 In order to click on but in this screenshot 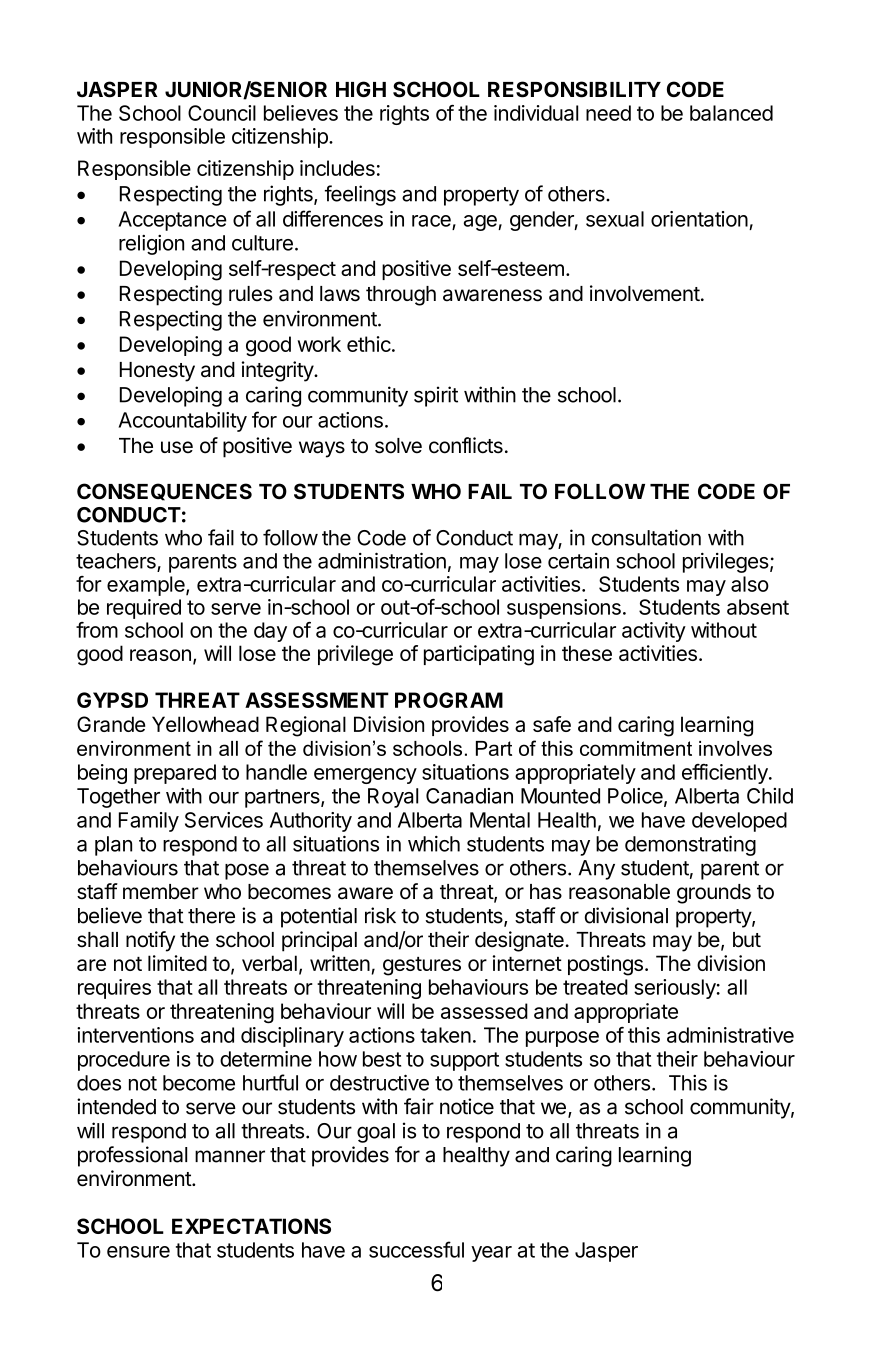, I will do `click(747, 940)`.
